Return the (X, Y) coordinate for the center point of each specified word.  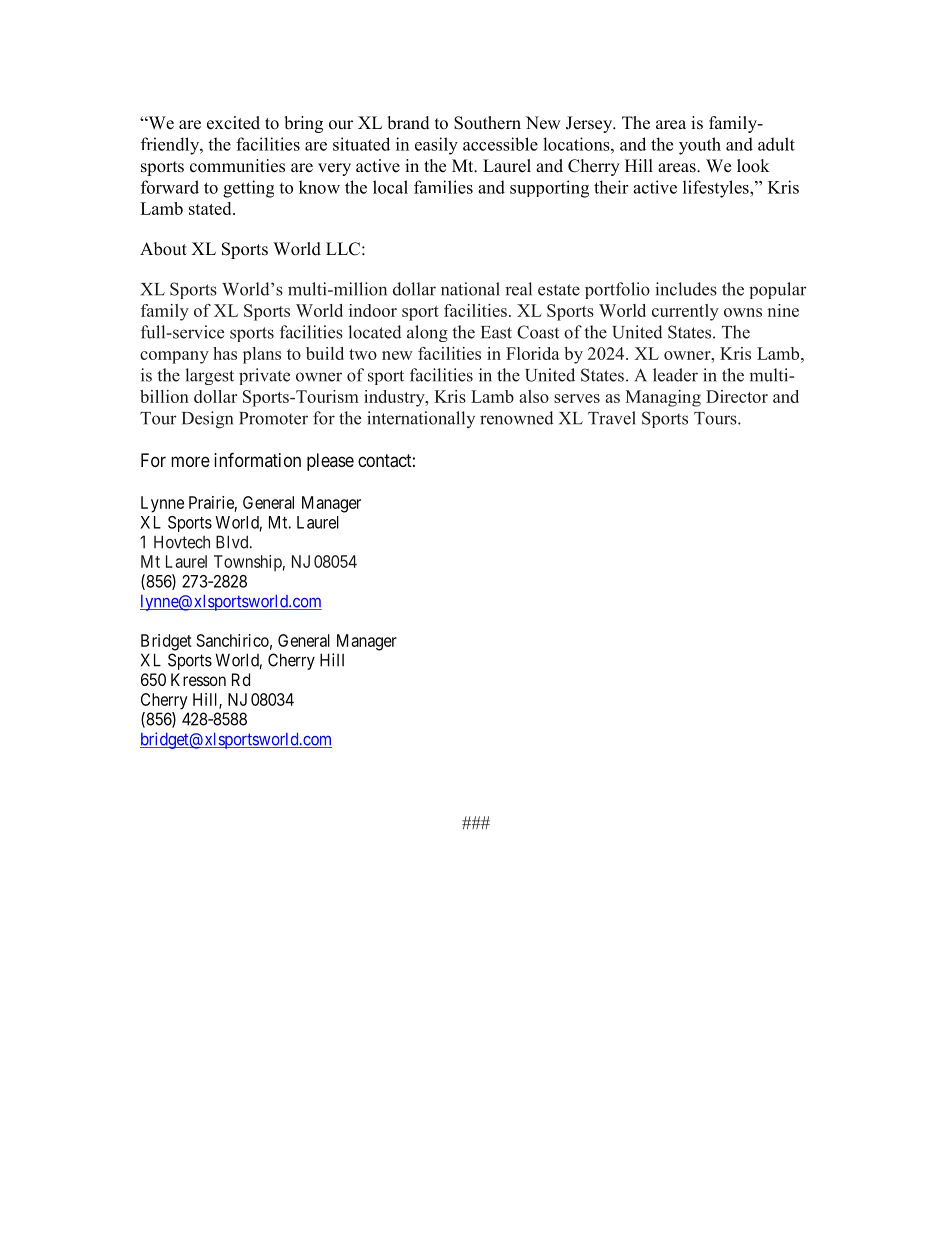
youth (700, 146)
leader (675, 375)
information (257, 460)
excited (233, 123)
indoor (373, 310)
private (264, 376)
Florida (533, 353)
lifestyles (717, 189)
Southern (487, 123)
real (518, 289)
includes (686, 289)
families (443, 187)
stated (211, 208)
